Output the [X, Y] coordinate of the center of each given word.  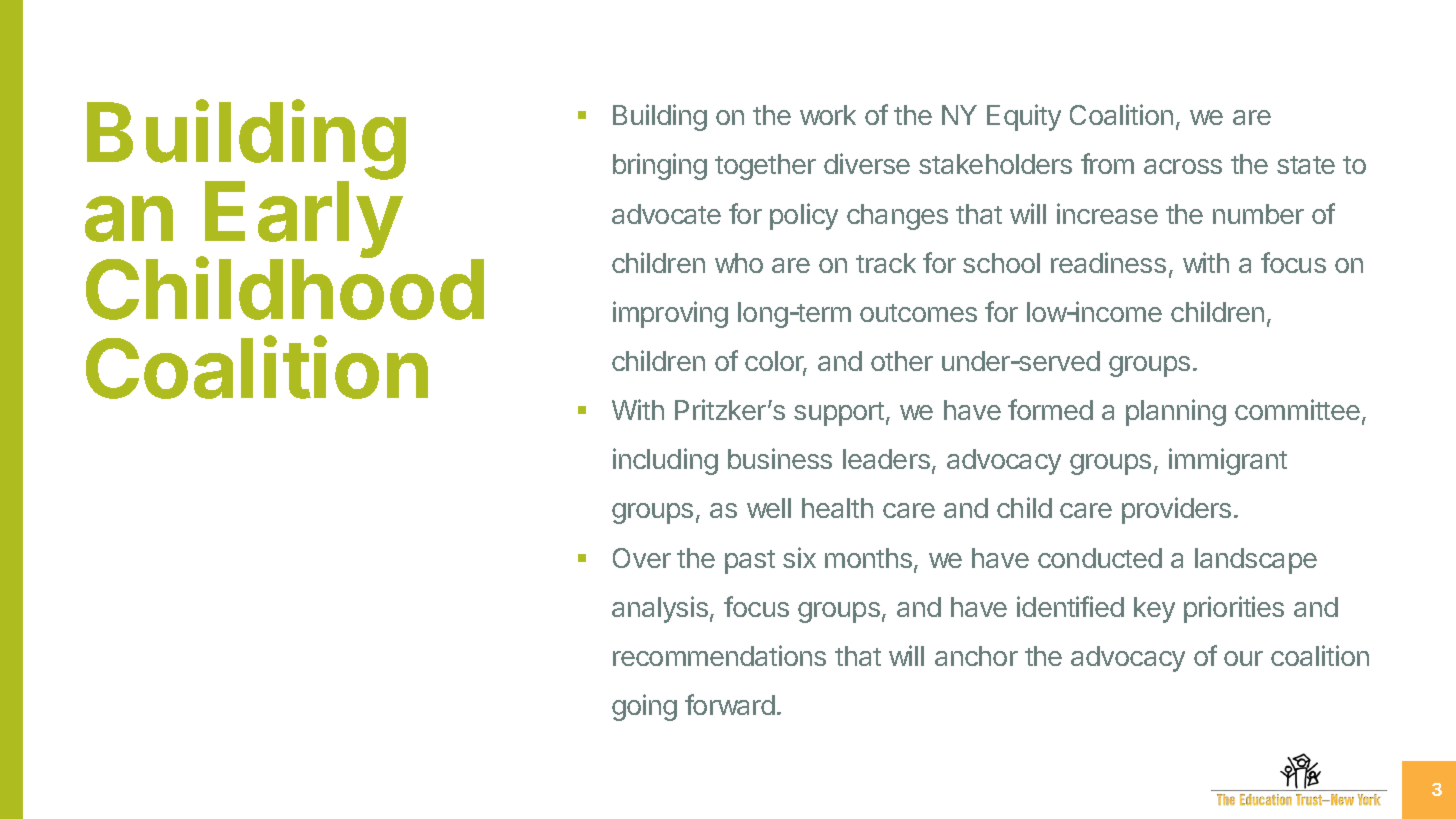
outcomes [918, 313]
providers [1176, 510]
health [837, 508]
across [1183, 166]
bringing [660, 166]
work [828, 115]
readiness [1108, 262]
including [665, 461]
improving [670, 314]
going [644, 707]
